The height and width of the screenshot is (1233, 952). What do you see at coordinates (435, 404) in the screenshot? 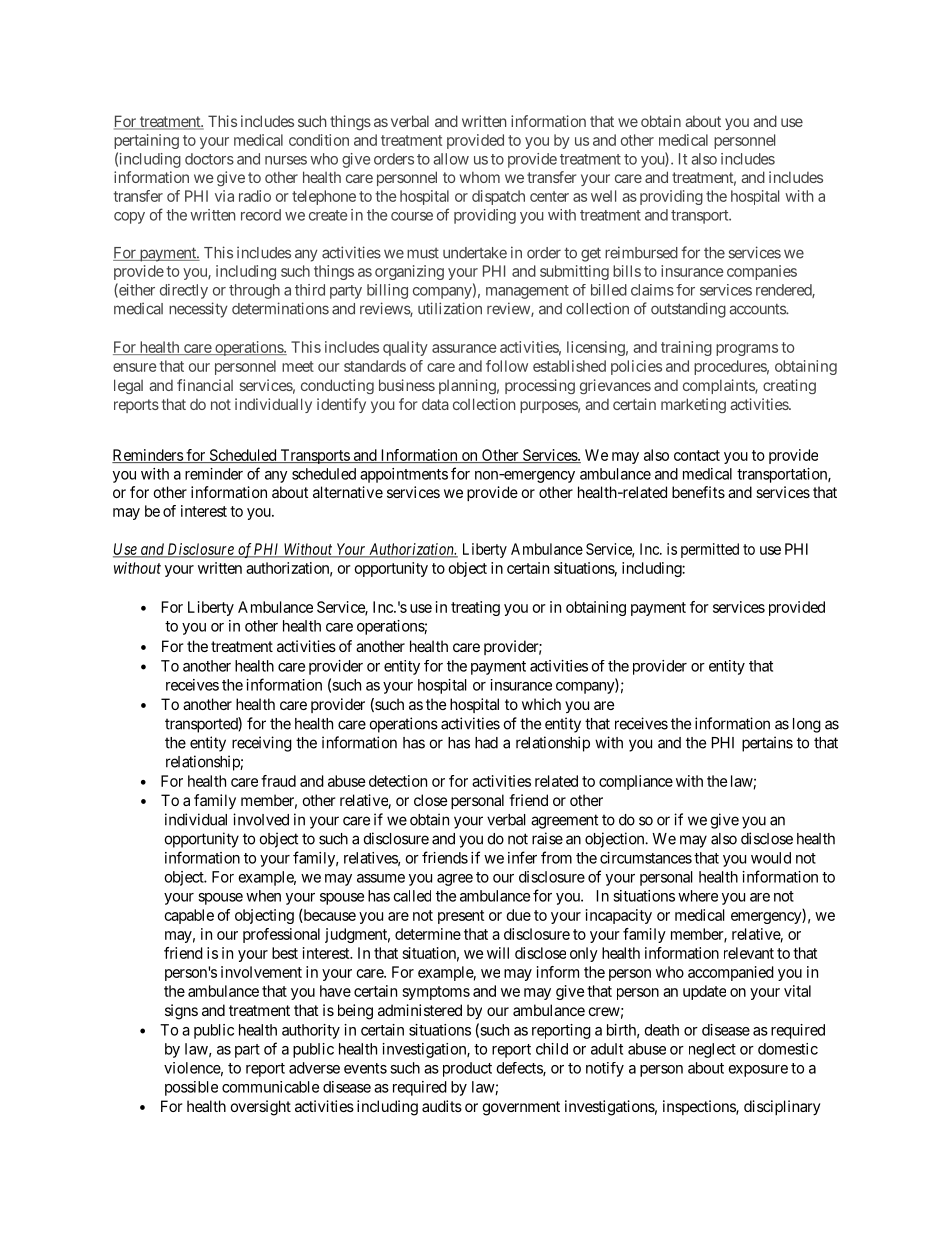
I see `data` at bounding box center [435, 404].
